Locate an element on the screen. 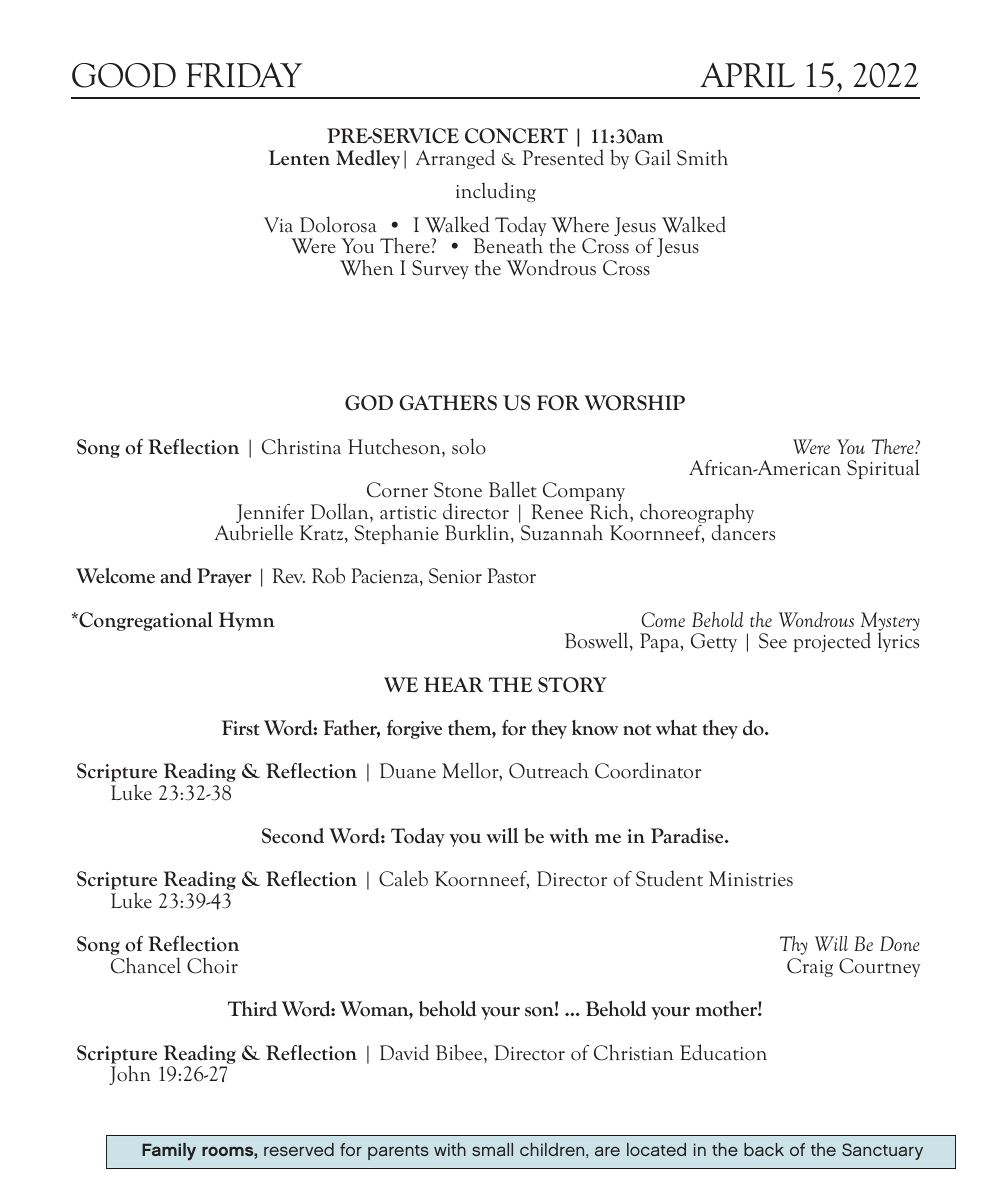  small is located at coordinates (492, 1149).
